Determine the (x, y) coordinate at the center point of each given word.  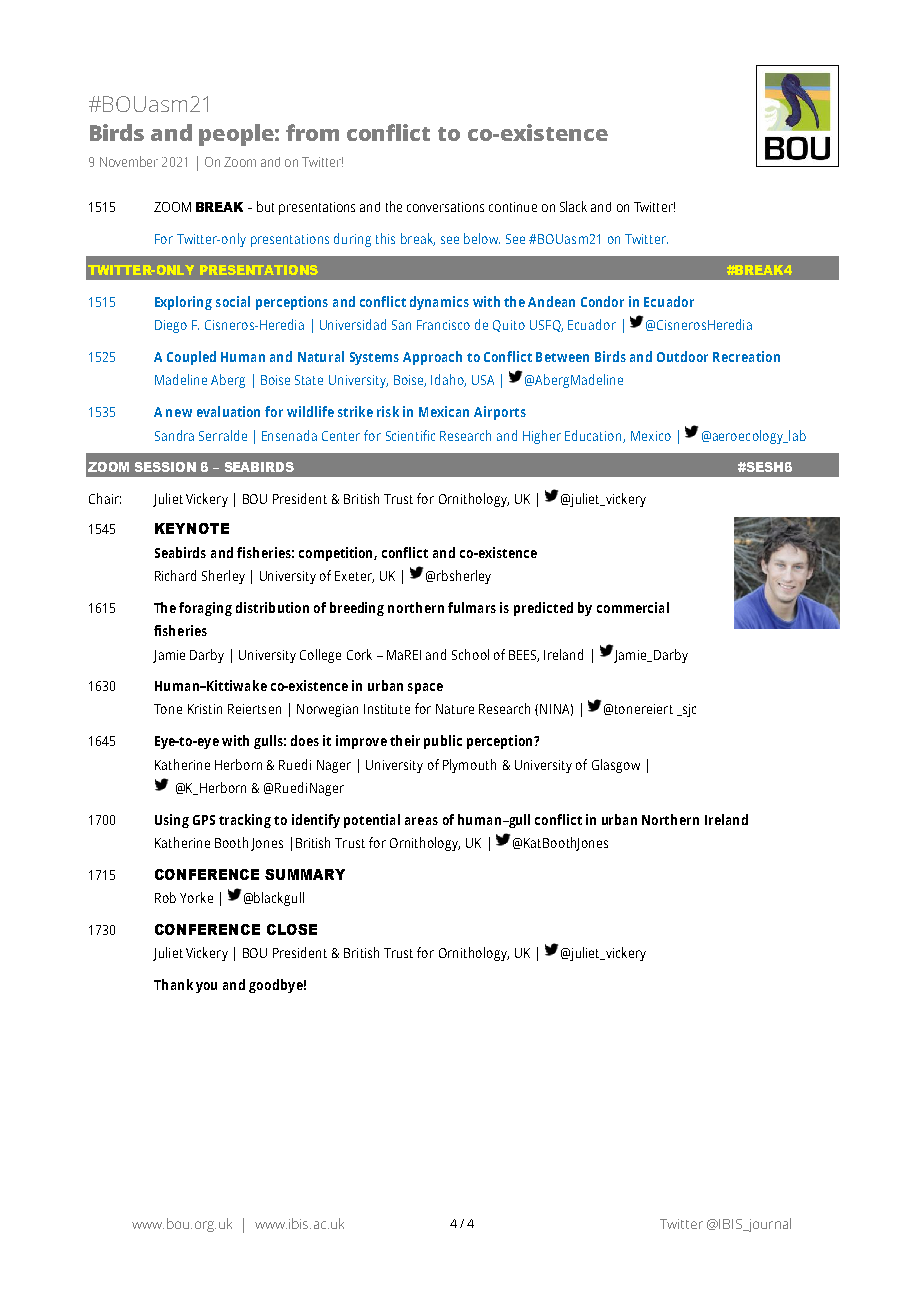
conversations (445, 207)
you (206, 987)
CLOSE (292, 929)
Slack (573, 206)
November (129, 161)
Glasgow (616, 766)
